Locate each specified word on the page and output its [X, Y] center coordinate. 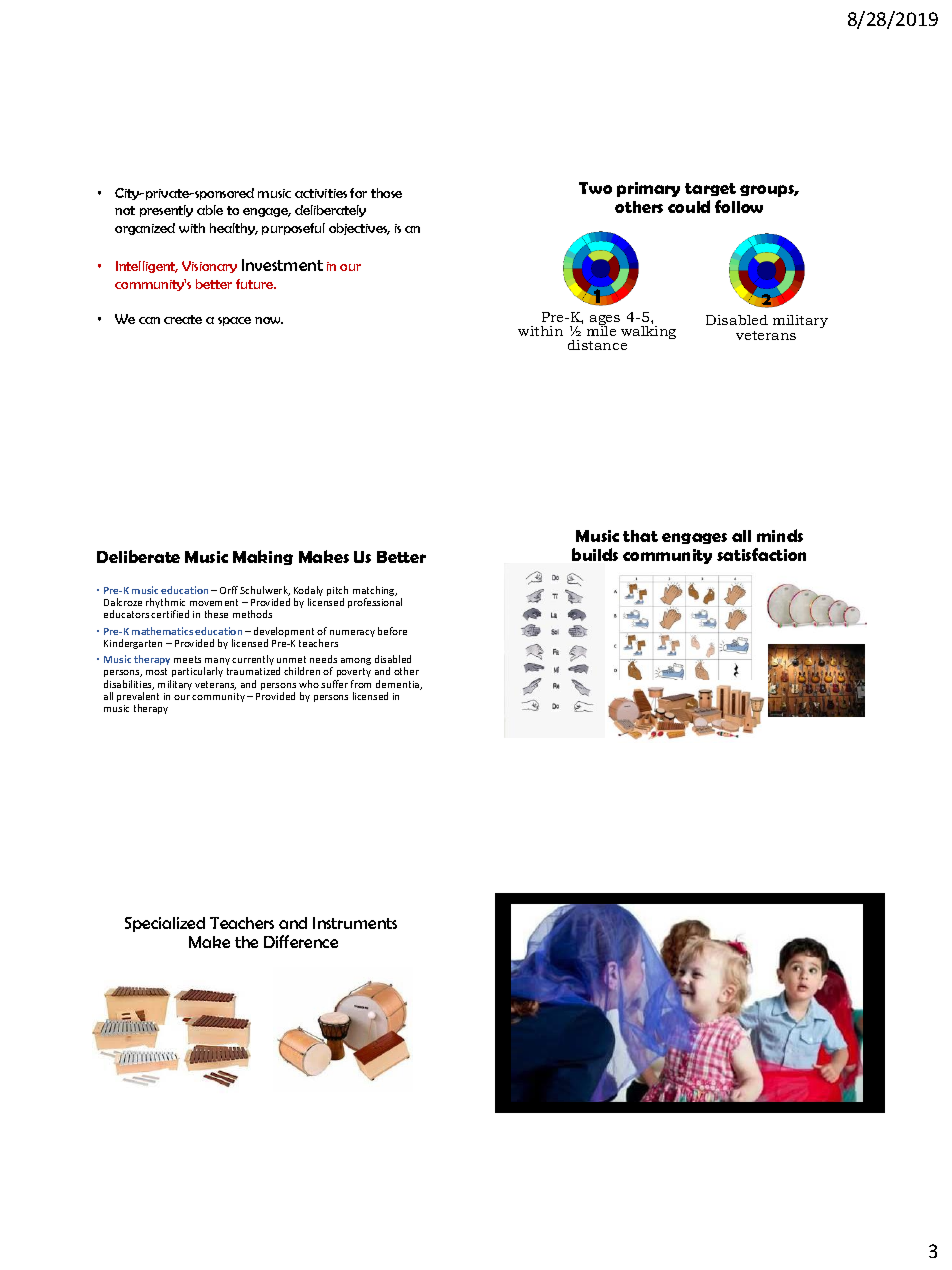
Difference [301, 941]
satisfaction [761, 554]
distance [597, 345]
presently [166, 211]
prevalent [138, 698]
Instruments [355, 923]
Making [263, 557]
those [386, 193]
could [689, 206]
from [361, 684]
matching [375, 592]
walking [648, 332]
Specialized [165, 924]
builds [595, 554]
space [234, 321]
